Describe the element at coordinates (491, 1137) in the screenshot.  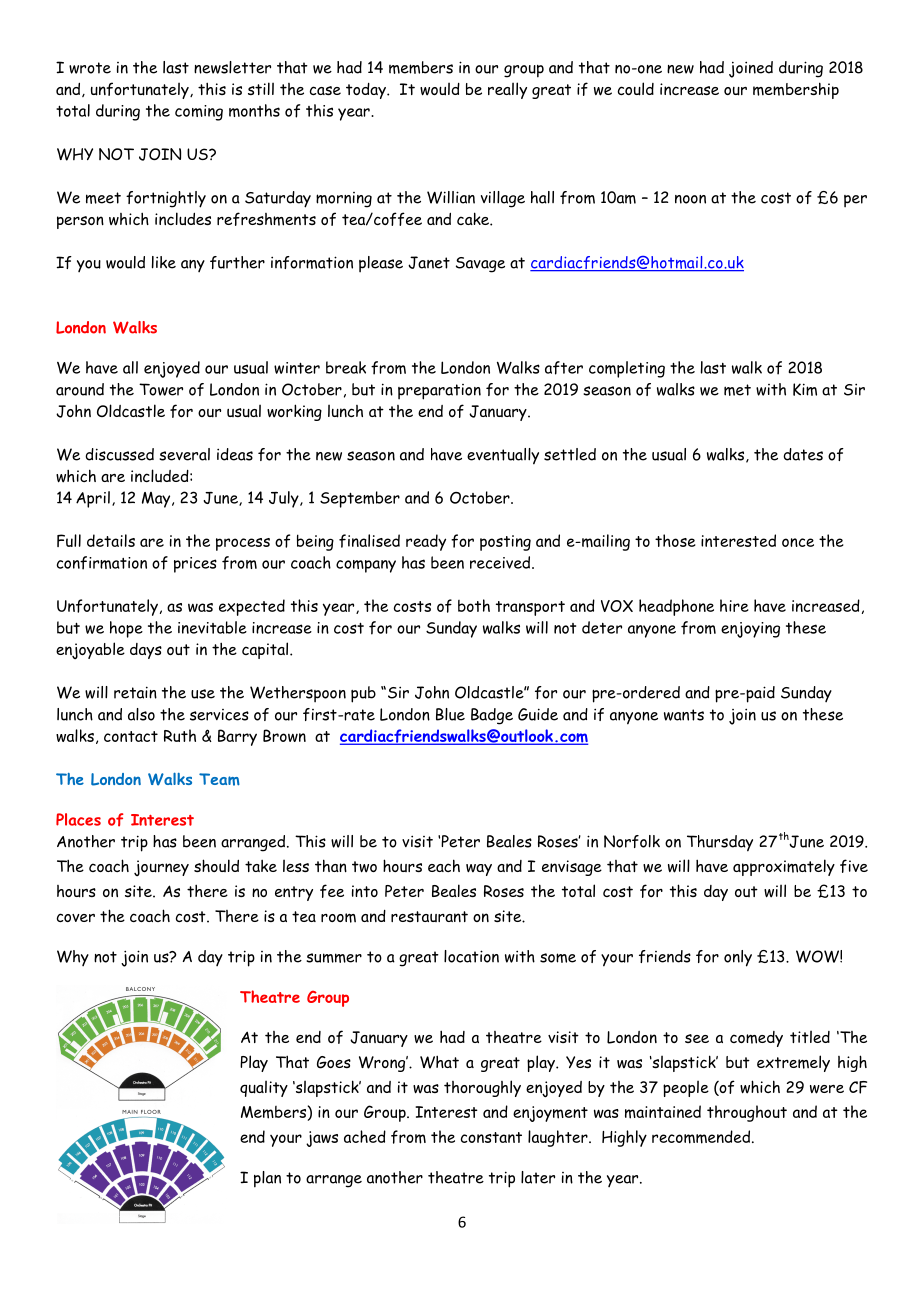
I see `constant` at that location.
